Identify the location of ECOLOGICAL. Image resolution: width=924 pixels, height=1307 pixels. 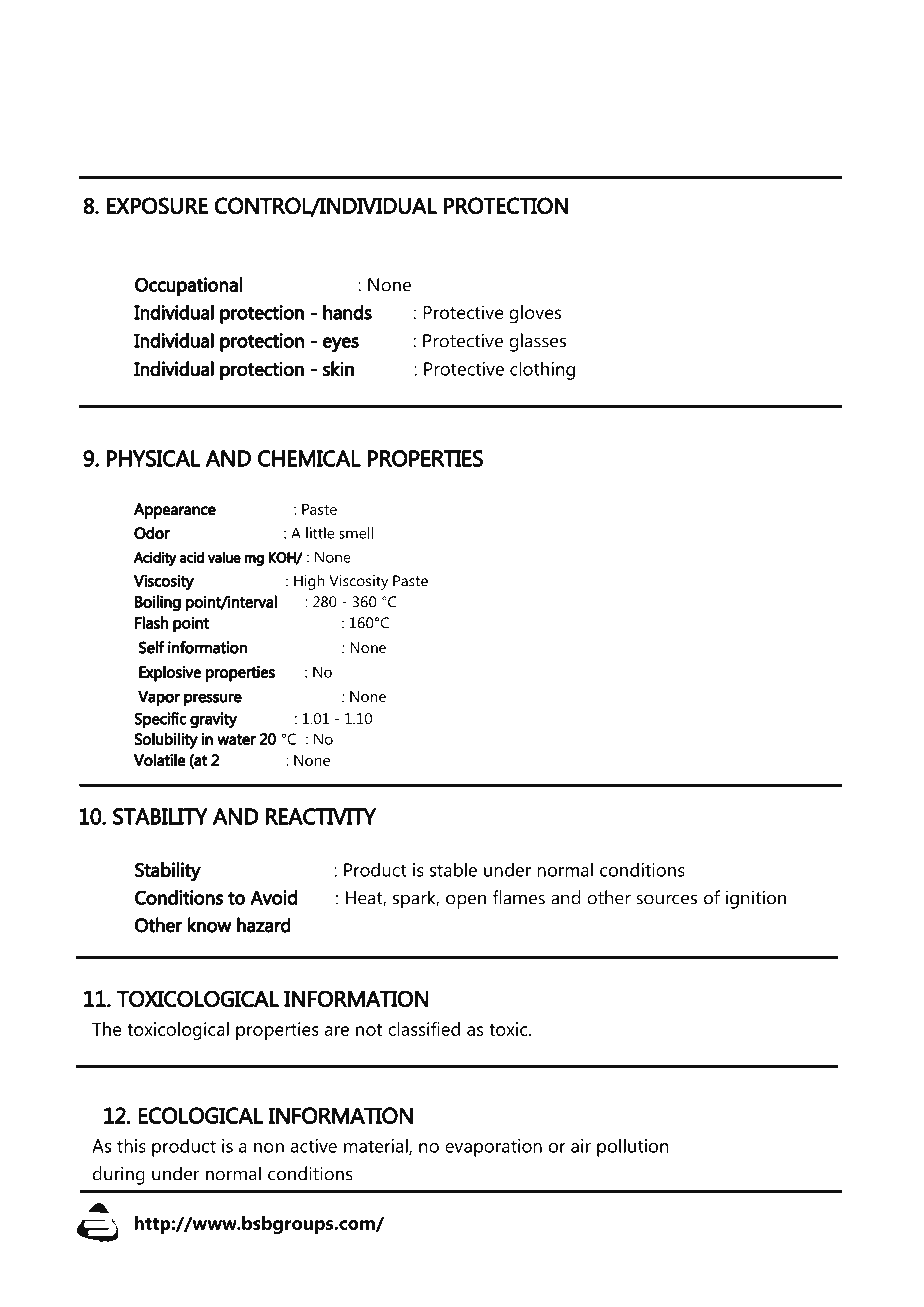
(200, 1115).
